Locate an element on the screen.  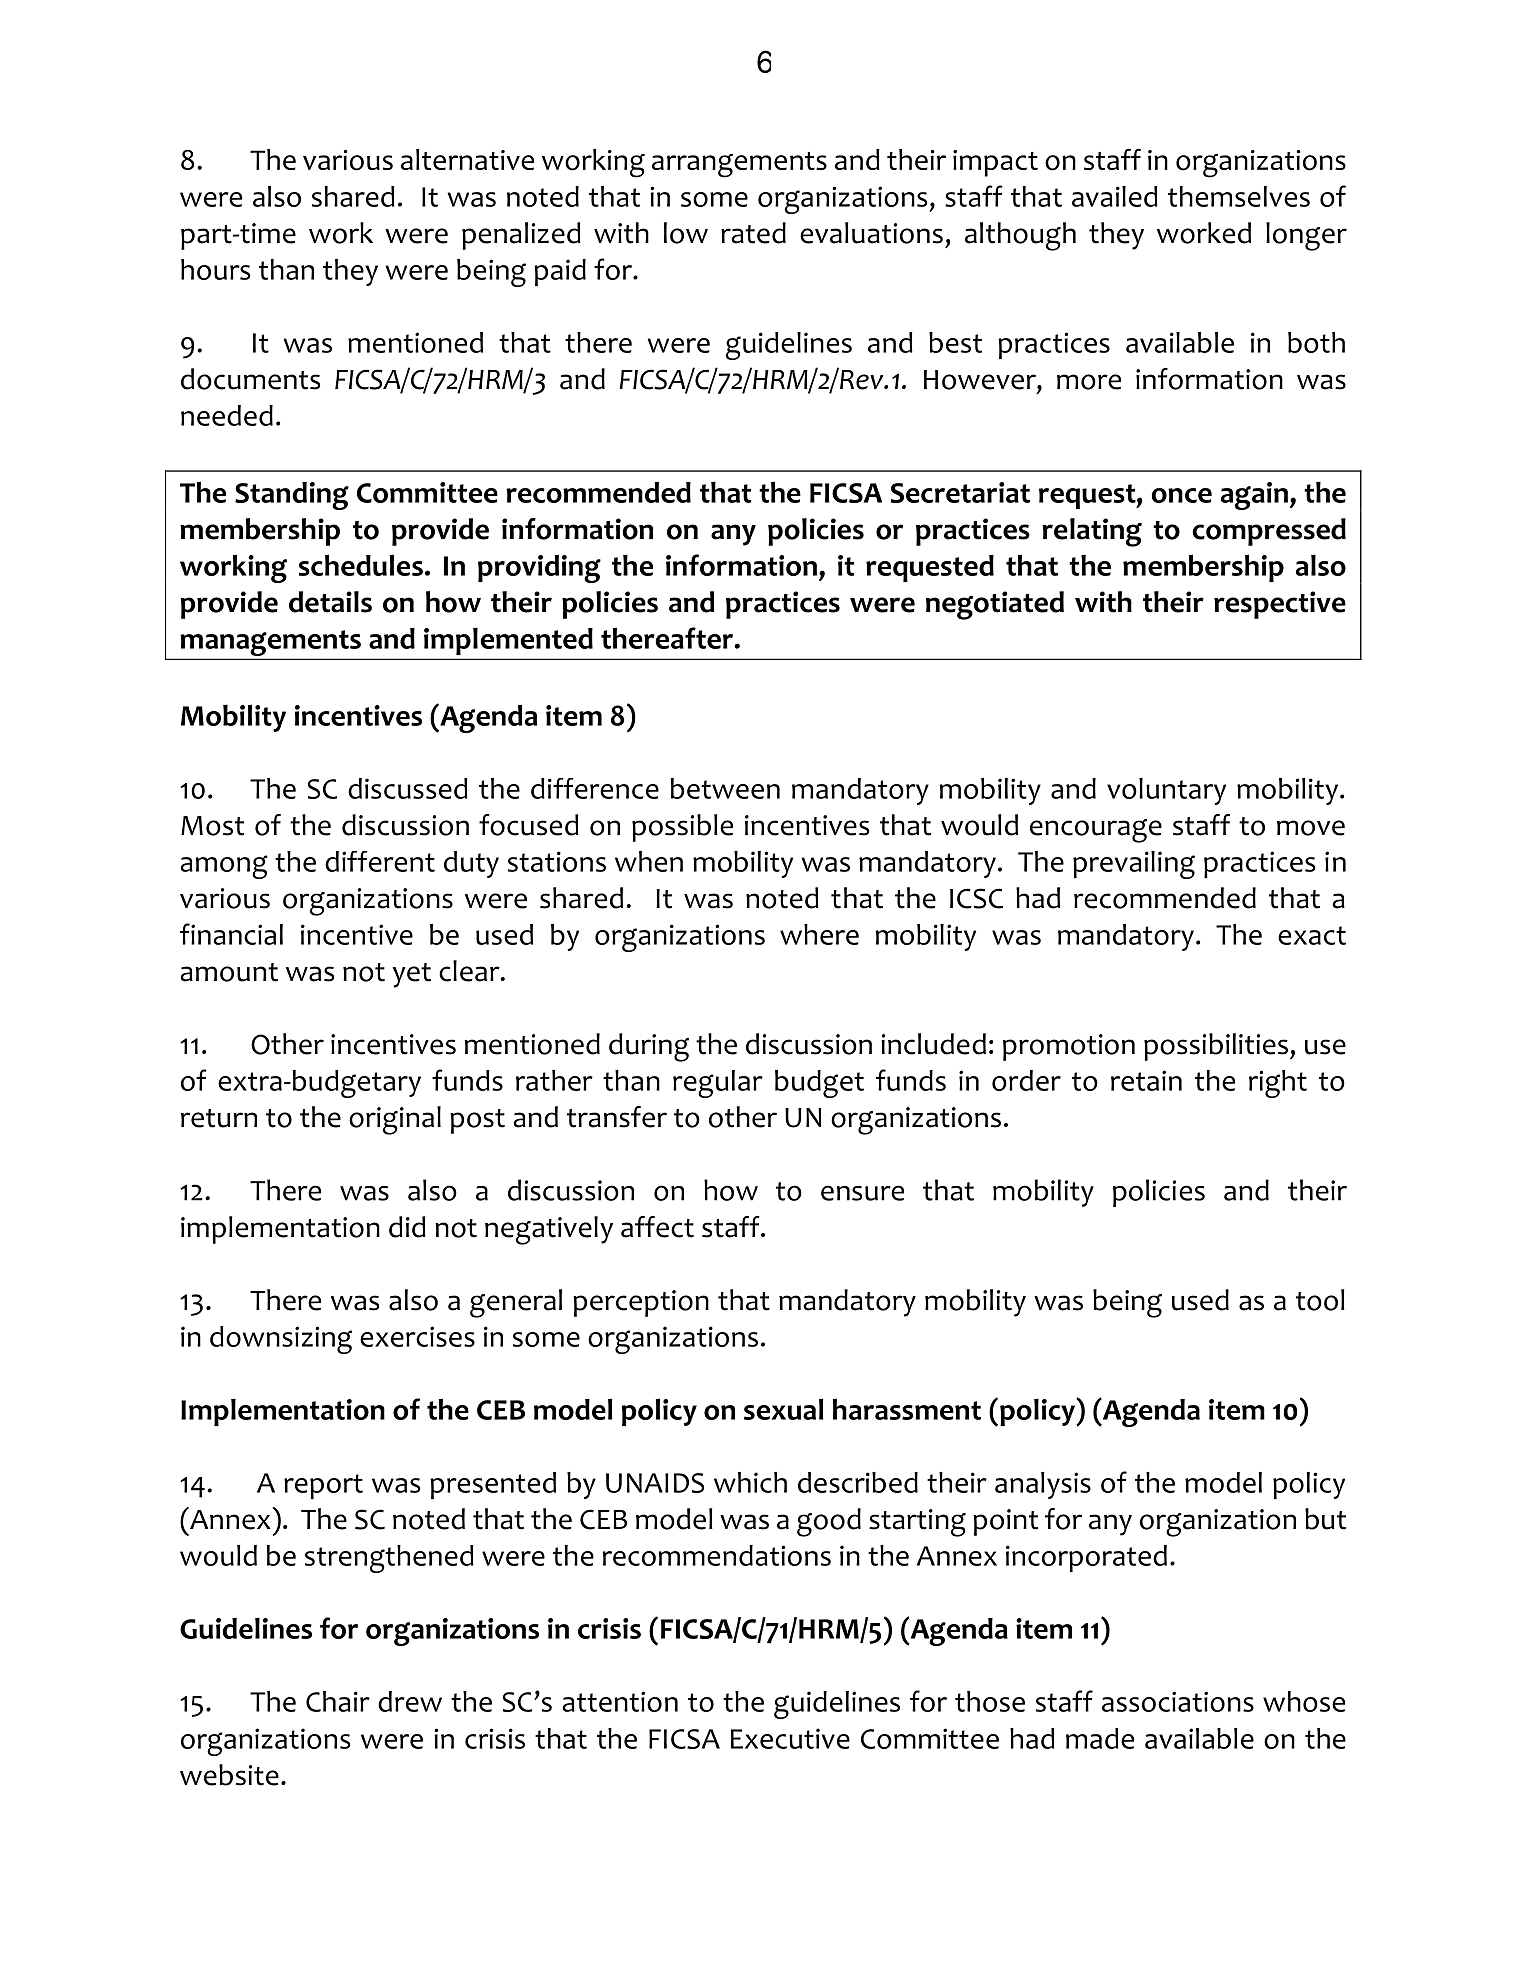
Chair is located at coordinates (338, 1701).
